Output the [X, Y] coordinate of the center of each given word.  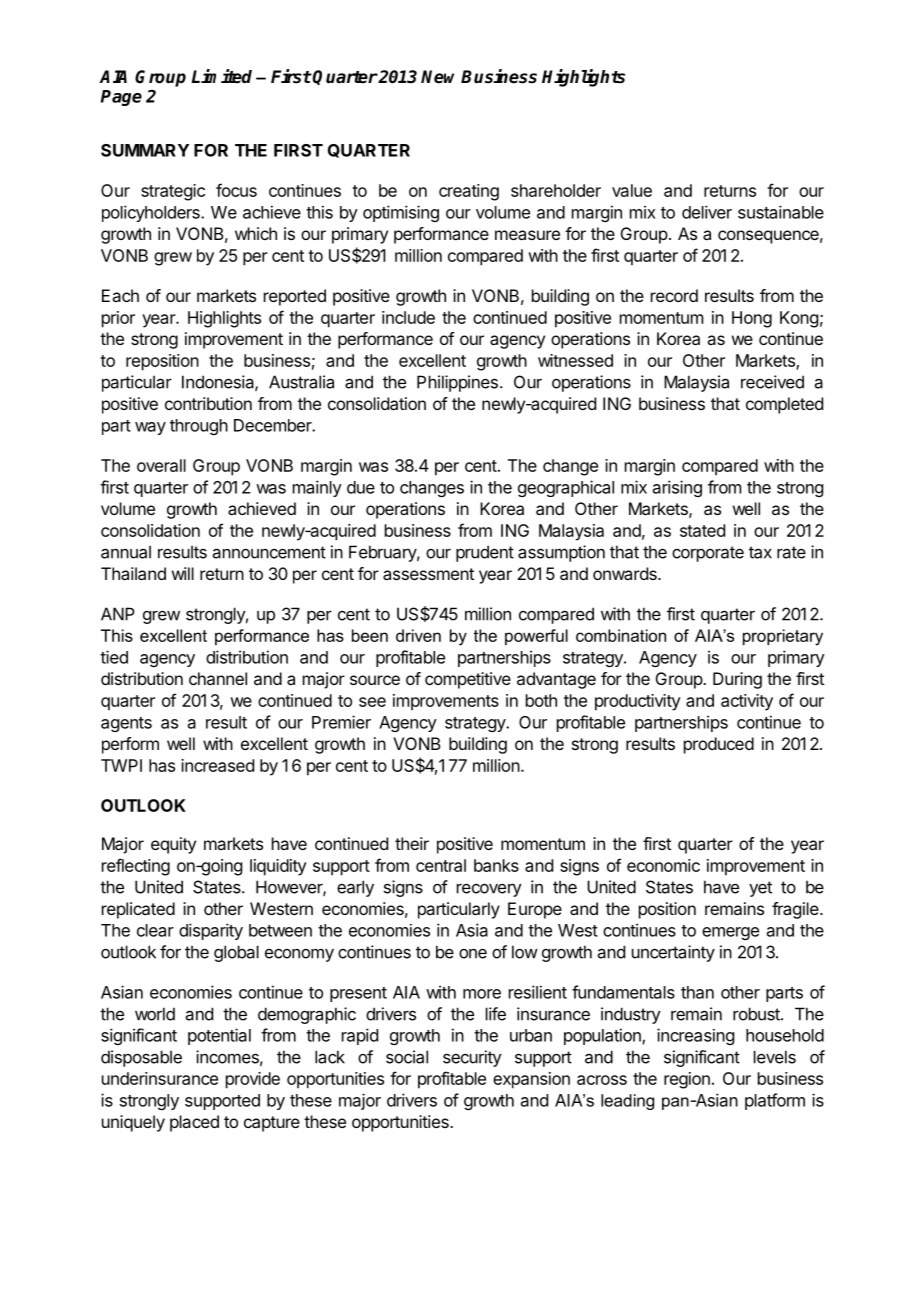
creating [469, 192]
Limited [221, 76]
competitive [468, 680]
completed [784, 405]
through [199, 427]
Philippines [457, 383]
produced [719, 745]
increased [217, 765]
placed [194, 1123]
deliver [707, 212]
